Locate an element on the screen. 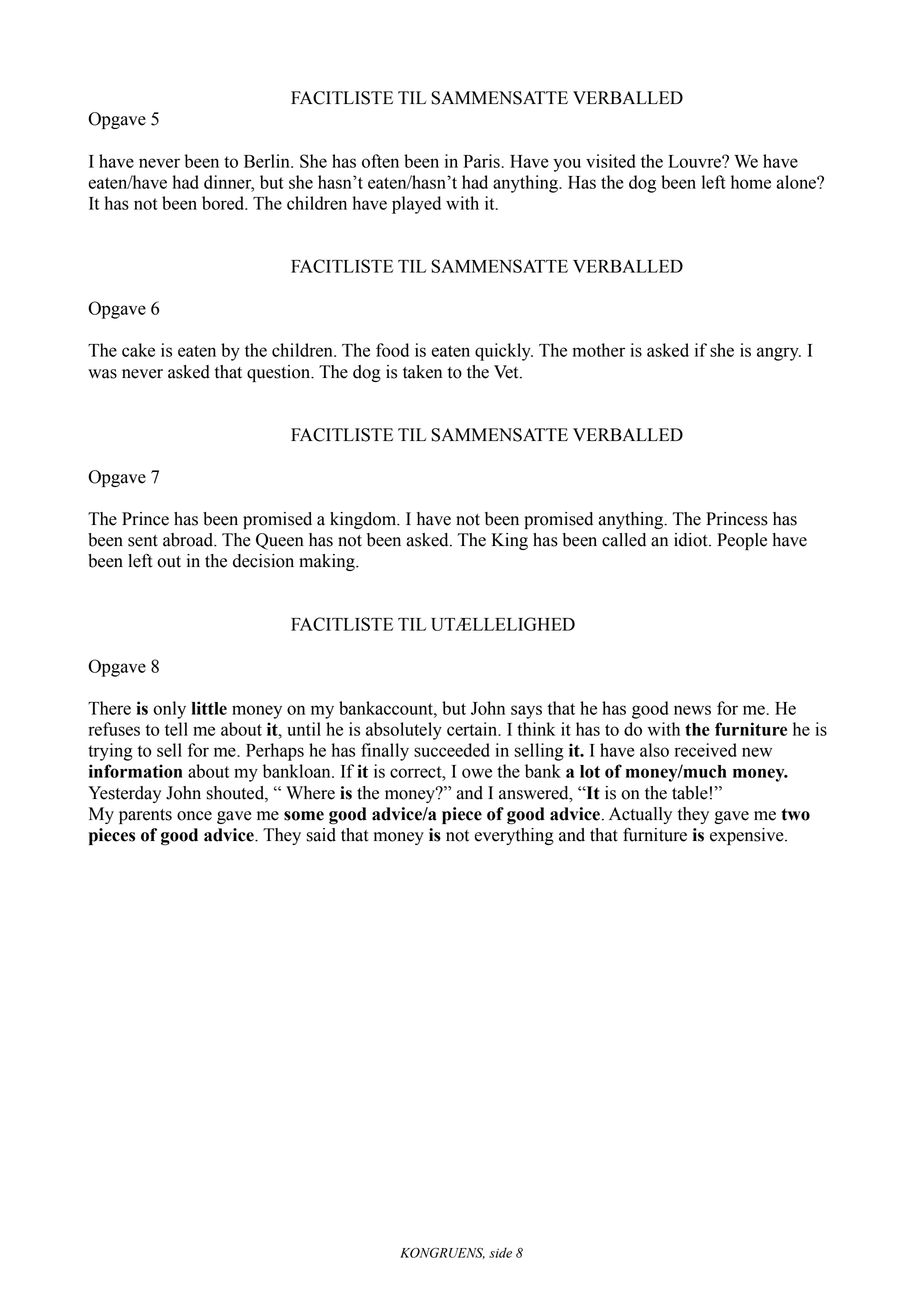 The image size is (924, 1308). played is located at coordinates (416, 205).
